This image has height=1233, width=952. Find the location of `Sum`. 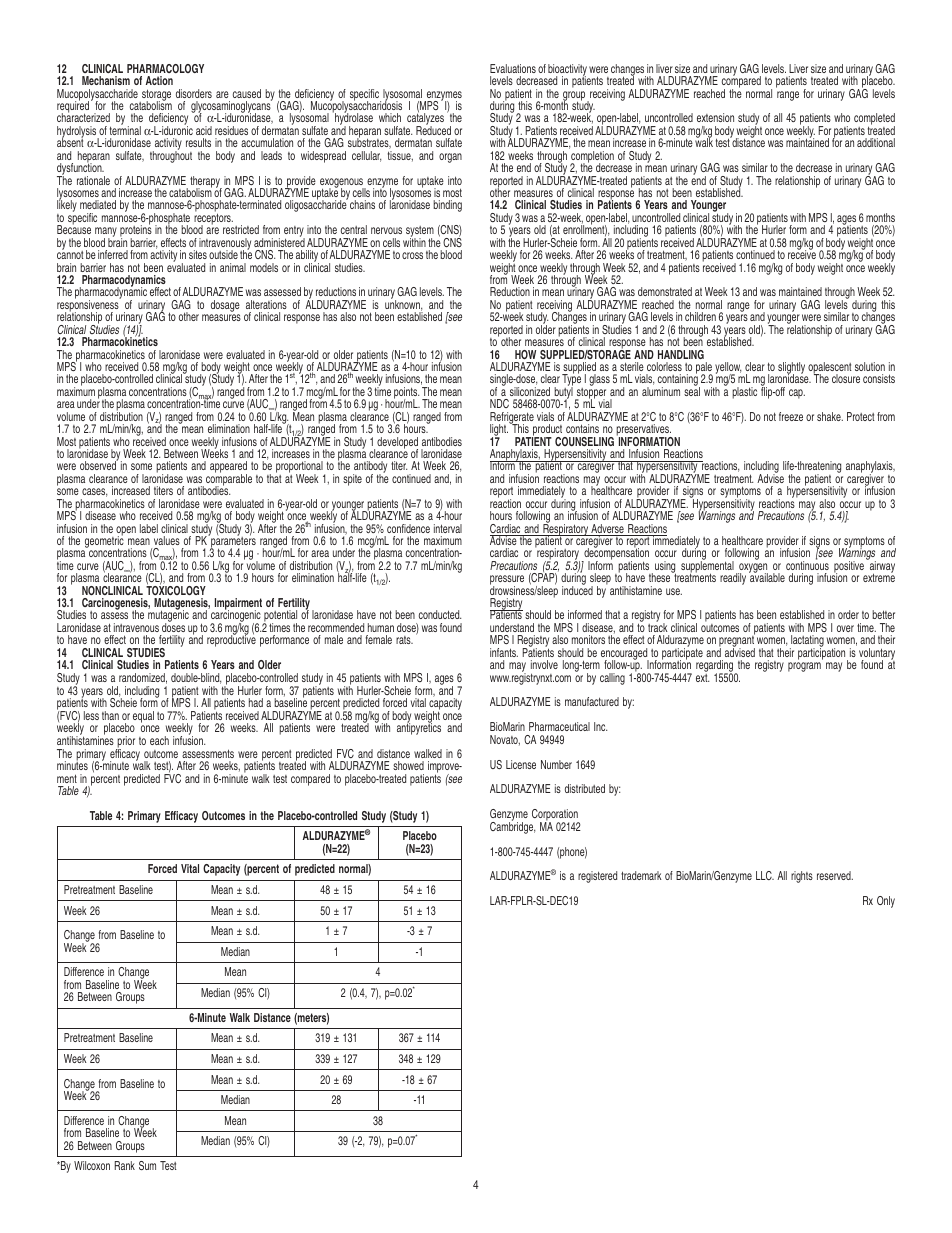

Sum is located at coordinates (147, 1165).
